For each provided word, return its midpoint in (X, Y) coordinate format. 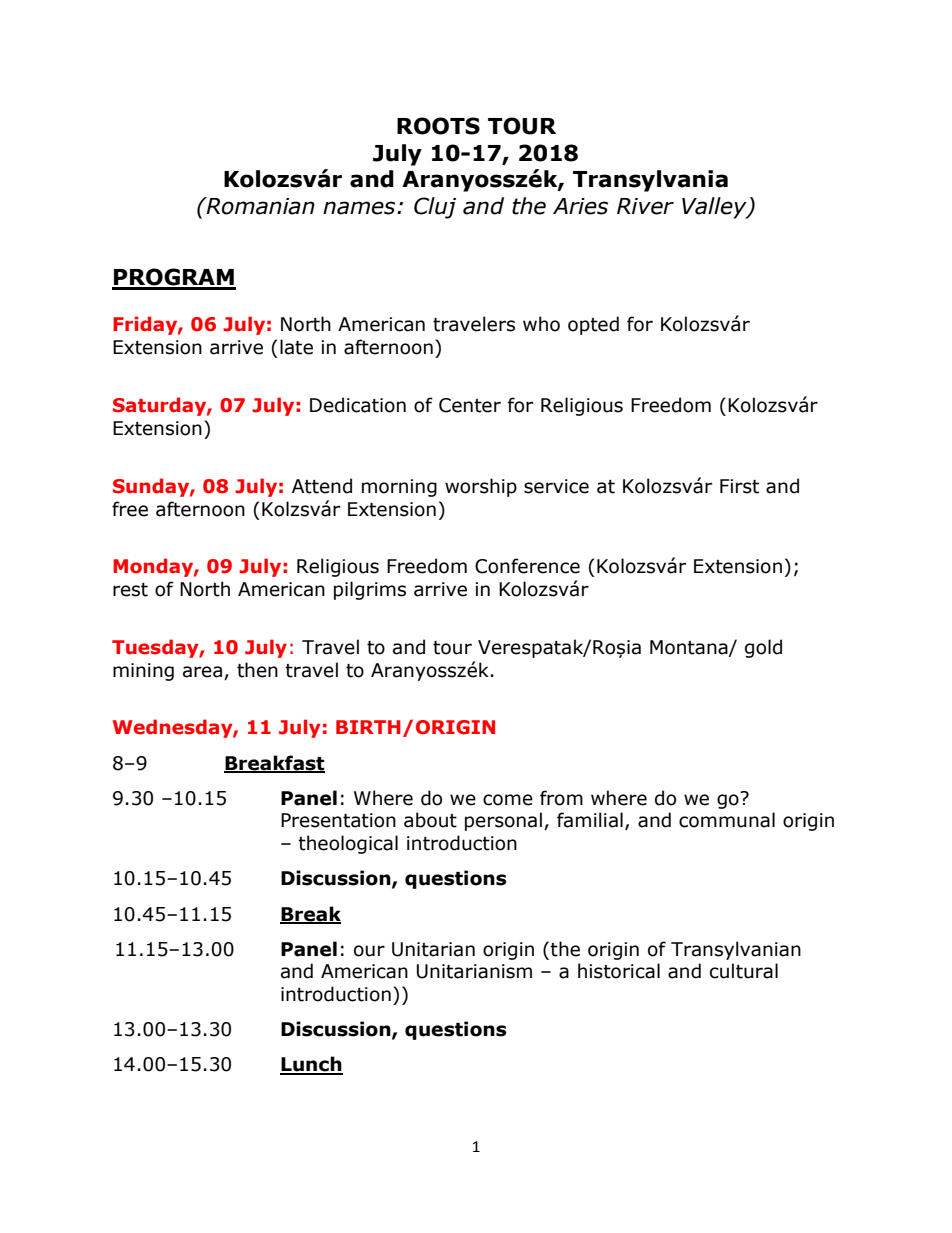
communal (727, 820)
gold (763, 648)
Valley (715, 208)
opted (593, 325)
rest (130, 590)
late (296, 347)
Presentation (338, 820)
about (430, 820)
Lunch (311, 1065)
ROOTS (438, 126)
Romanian (259, 206)
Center (470, 405)
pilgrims (370, 590)
